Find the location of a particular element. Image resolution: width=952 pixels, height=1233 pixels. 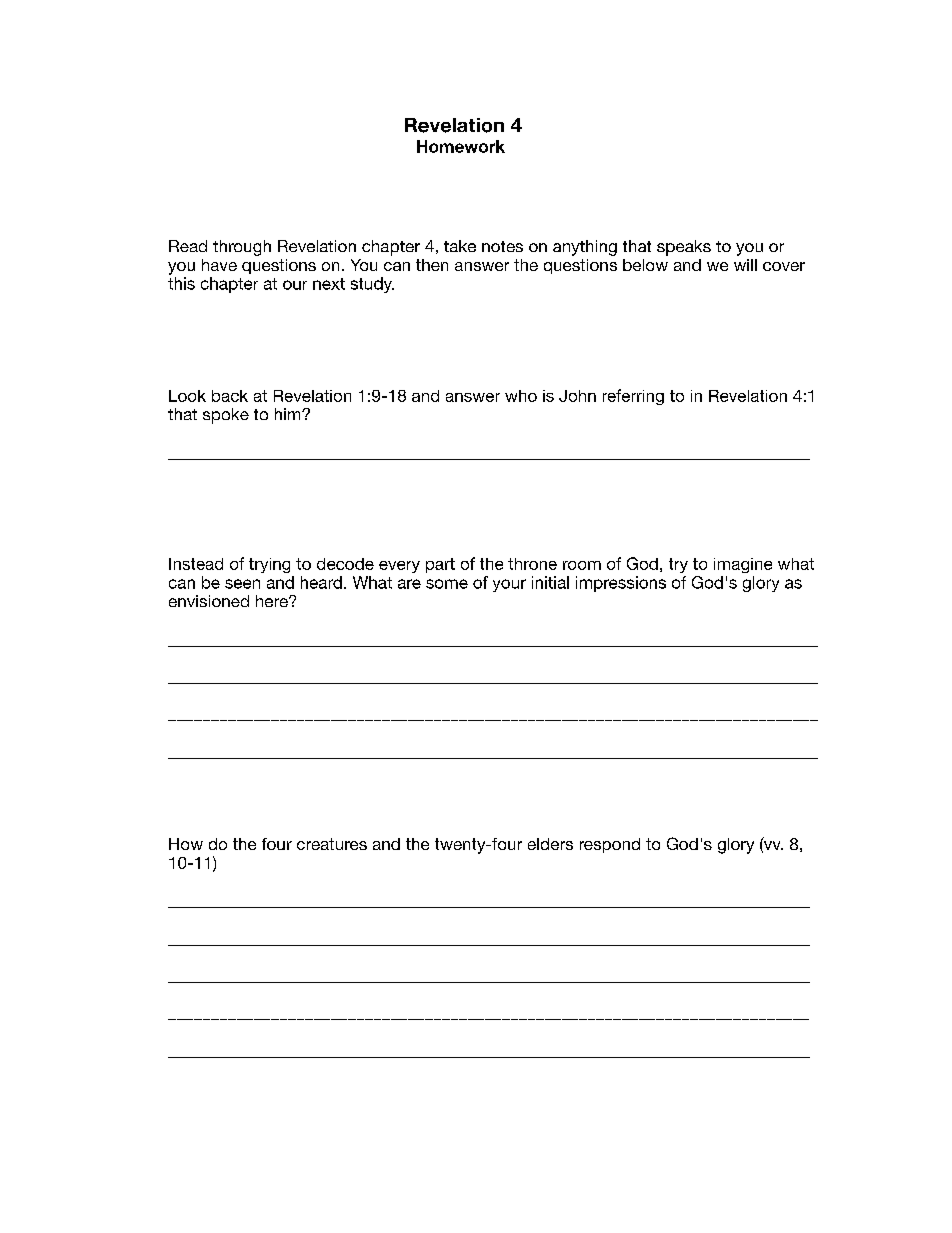

elders is located at coordinates (550, 844).
